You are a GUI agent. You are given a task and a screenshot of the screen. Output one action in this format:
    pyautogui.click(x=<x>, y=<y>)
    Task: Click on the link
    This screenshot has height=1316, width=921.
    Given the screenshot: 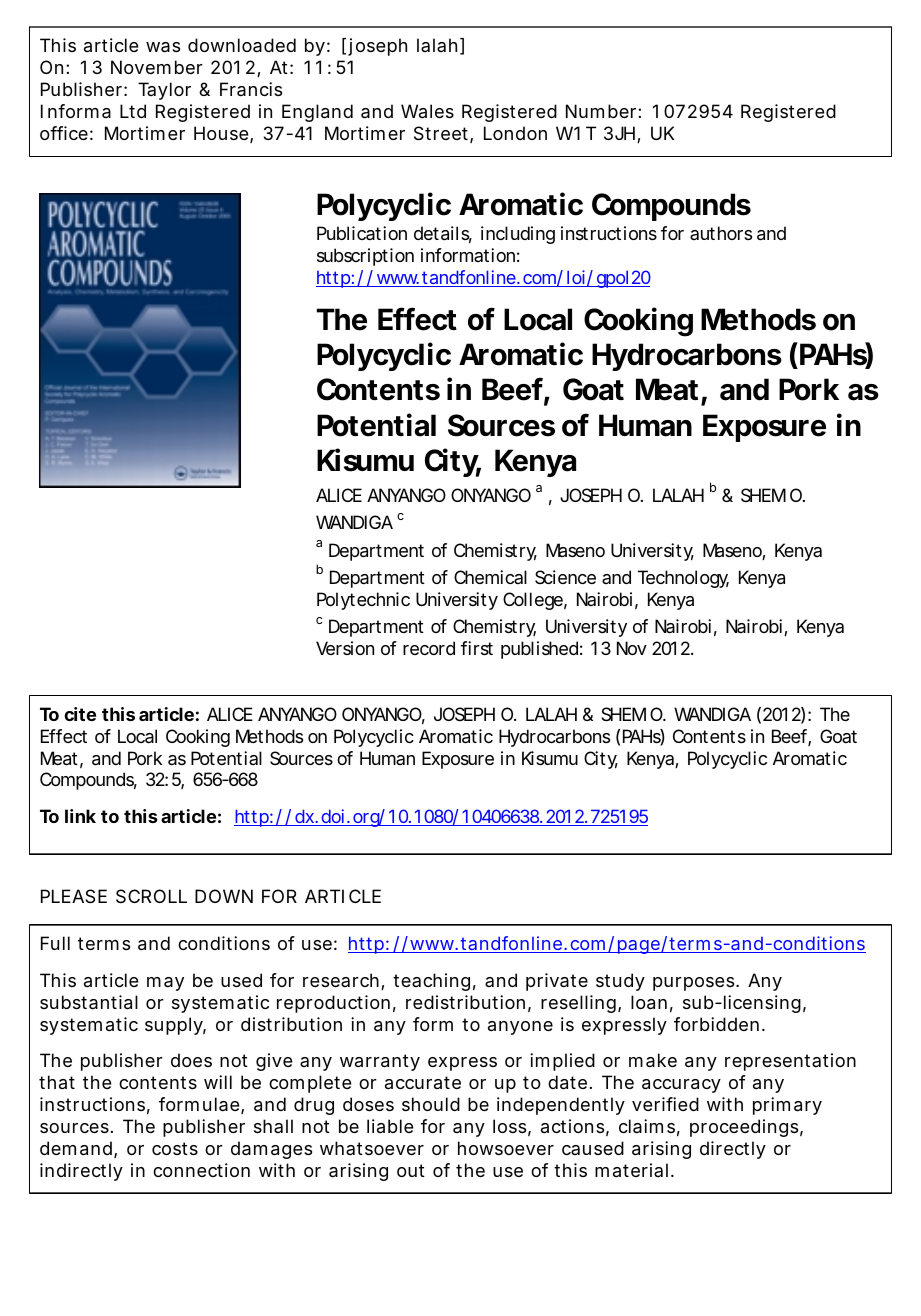 What is the action you would take?
    pyautogui.click(x=80, y=816)
